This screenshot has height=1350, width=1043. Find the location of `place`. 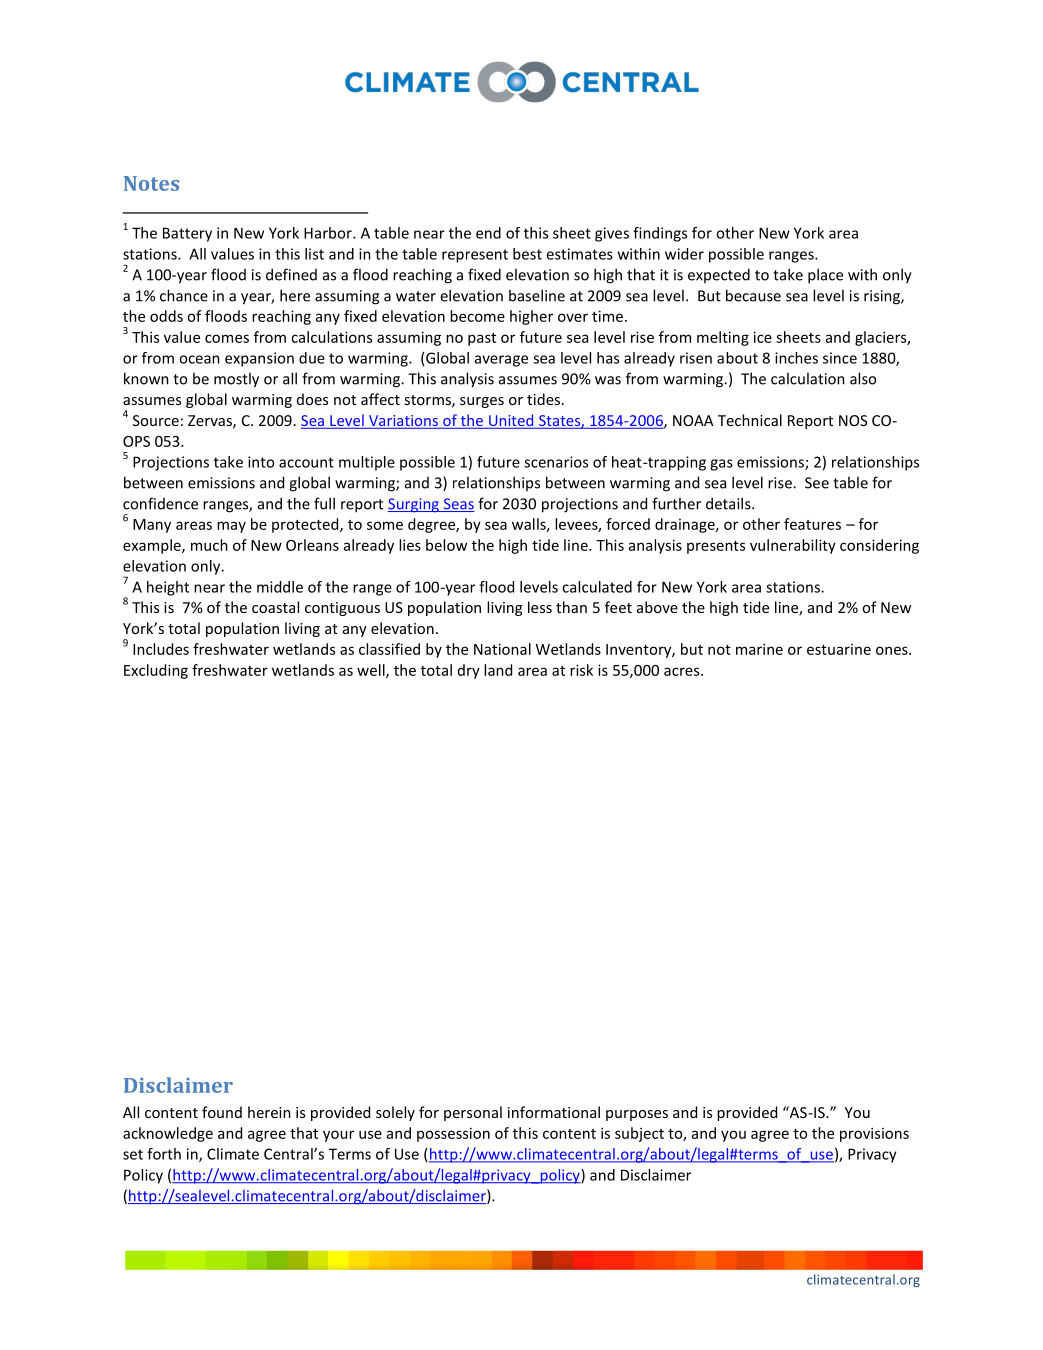

place is located at coordinates (825, 276).
